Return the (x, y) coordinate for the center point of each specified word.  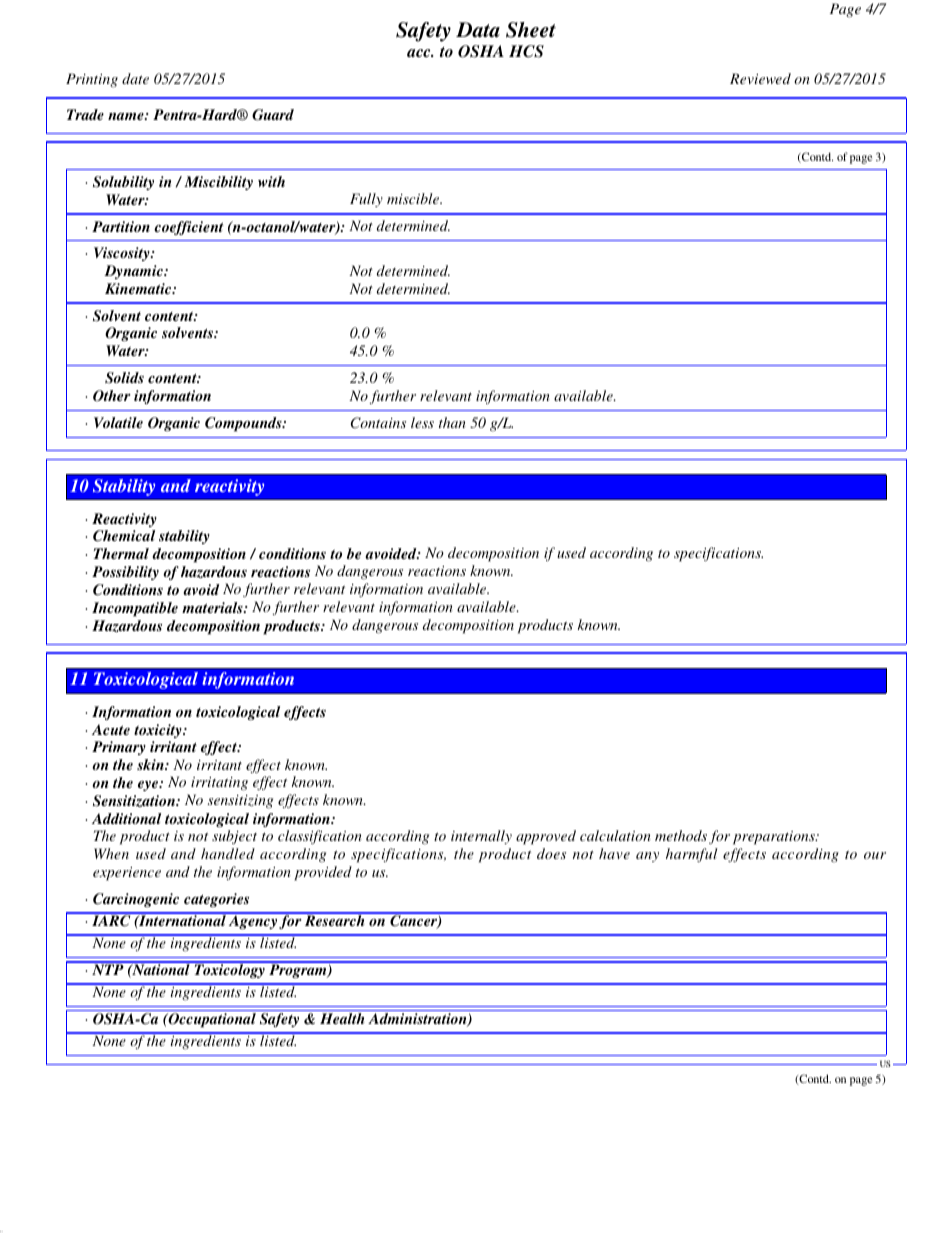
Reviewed (760, 78)
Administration (418, 1020)
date (135, 78)
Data (478, 30)
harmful (692, 855)
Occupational (211, 1020)
